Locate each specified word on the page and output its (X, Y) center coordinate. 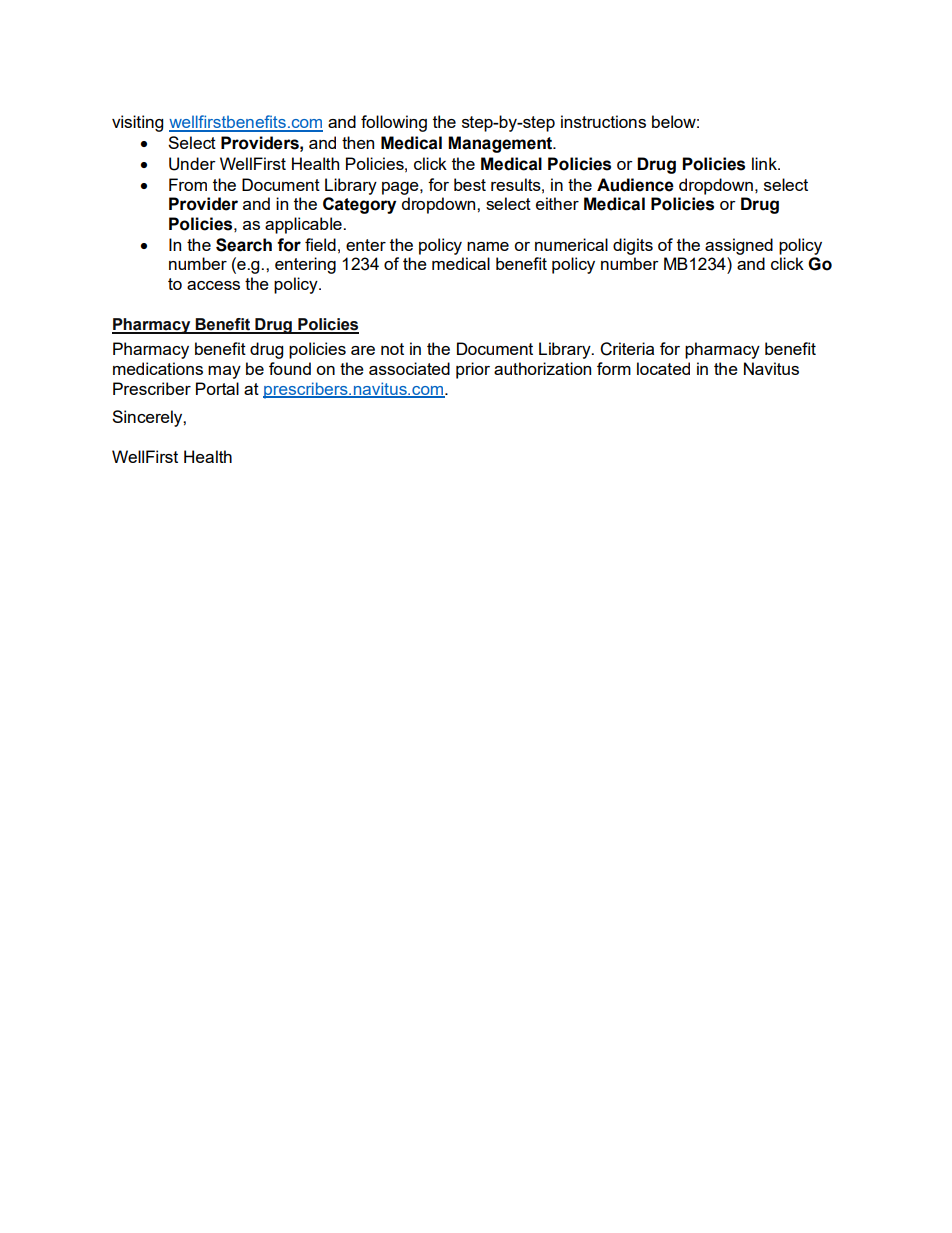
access (213, 285)
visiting (137, 123)
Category (359, 205)
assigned (739, 246)
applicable (304, 225)
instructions (603, 121)
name (488, 246)
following (394, 123)
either (557, 203)
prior (473, 370)
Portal (217, 388)
